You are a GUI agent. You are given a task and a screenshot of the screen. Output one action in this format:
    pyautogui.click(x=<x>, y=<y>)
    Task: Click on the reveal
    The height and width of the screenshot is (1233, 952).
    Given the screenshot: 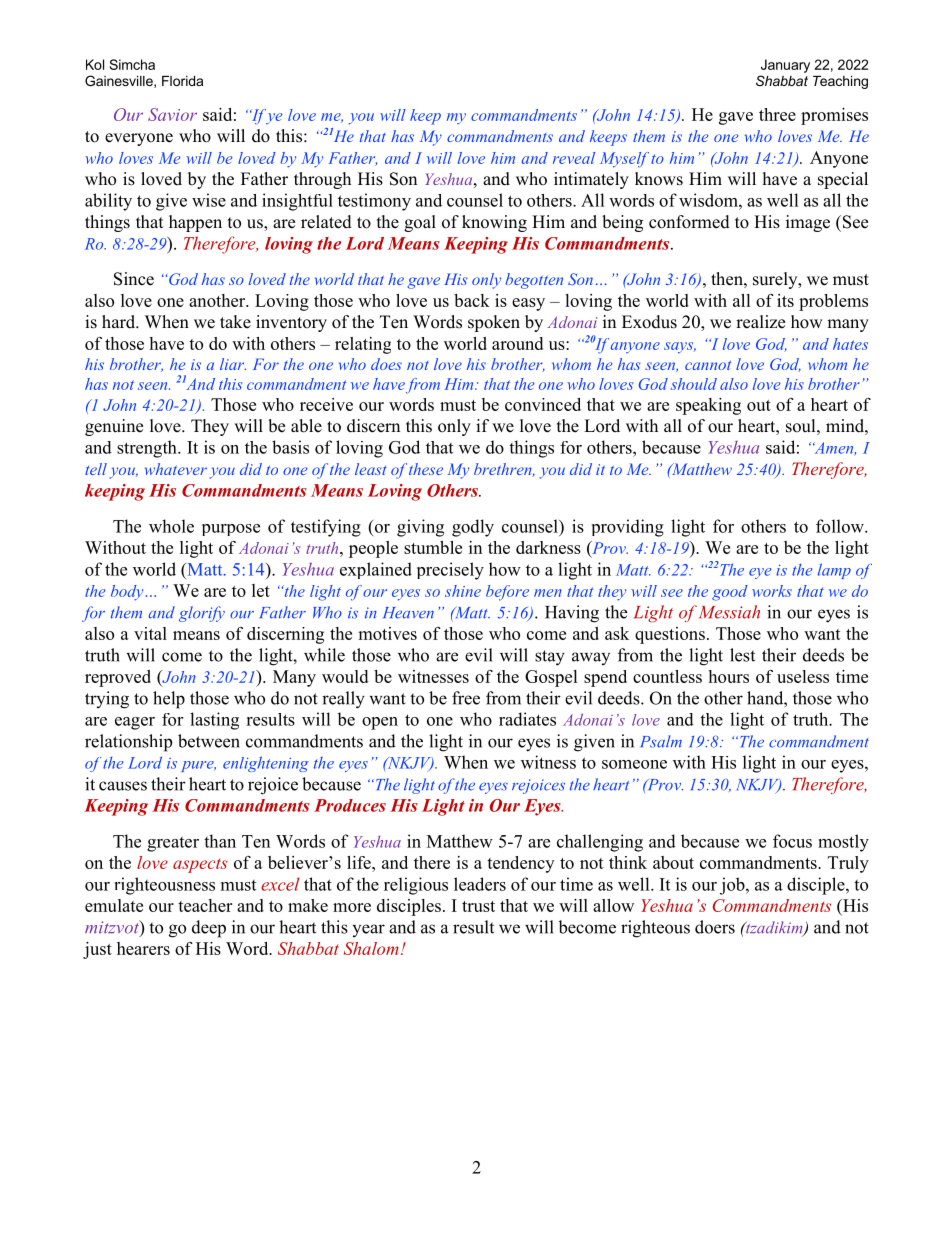 What is the action you would take?
    pyautogui.click(x=574, y=158)
